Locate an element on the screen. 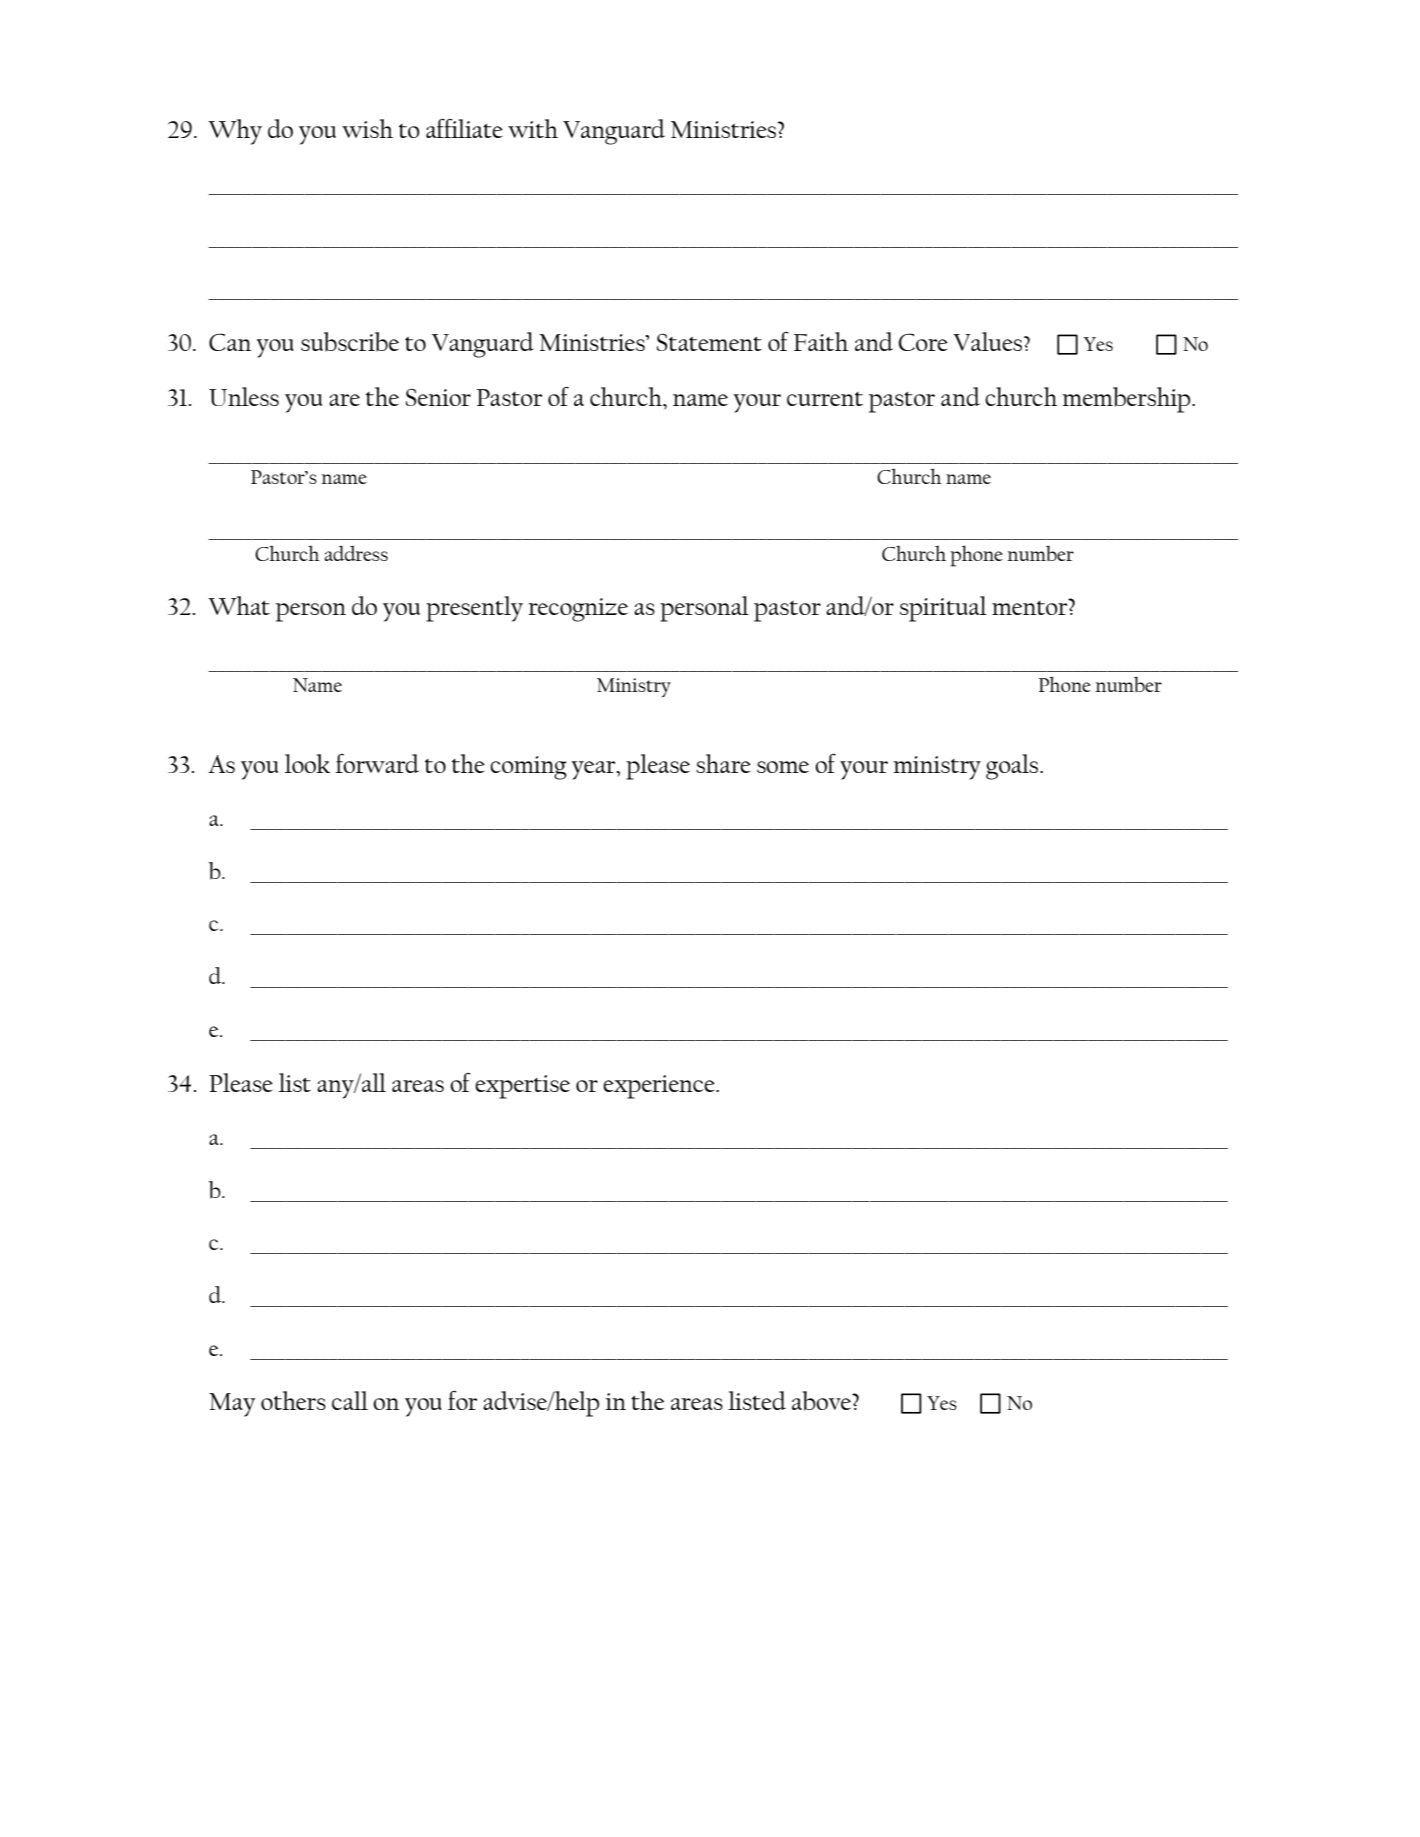 This screenshot has width=1420, height=1837. others is located at coordinates (293, 1400).
